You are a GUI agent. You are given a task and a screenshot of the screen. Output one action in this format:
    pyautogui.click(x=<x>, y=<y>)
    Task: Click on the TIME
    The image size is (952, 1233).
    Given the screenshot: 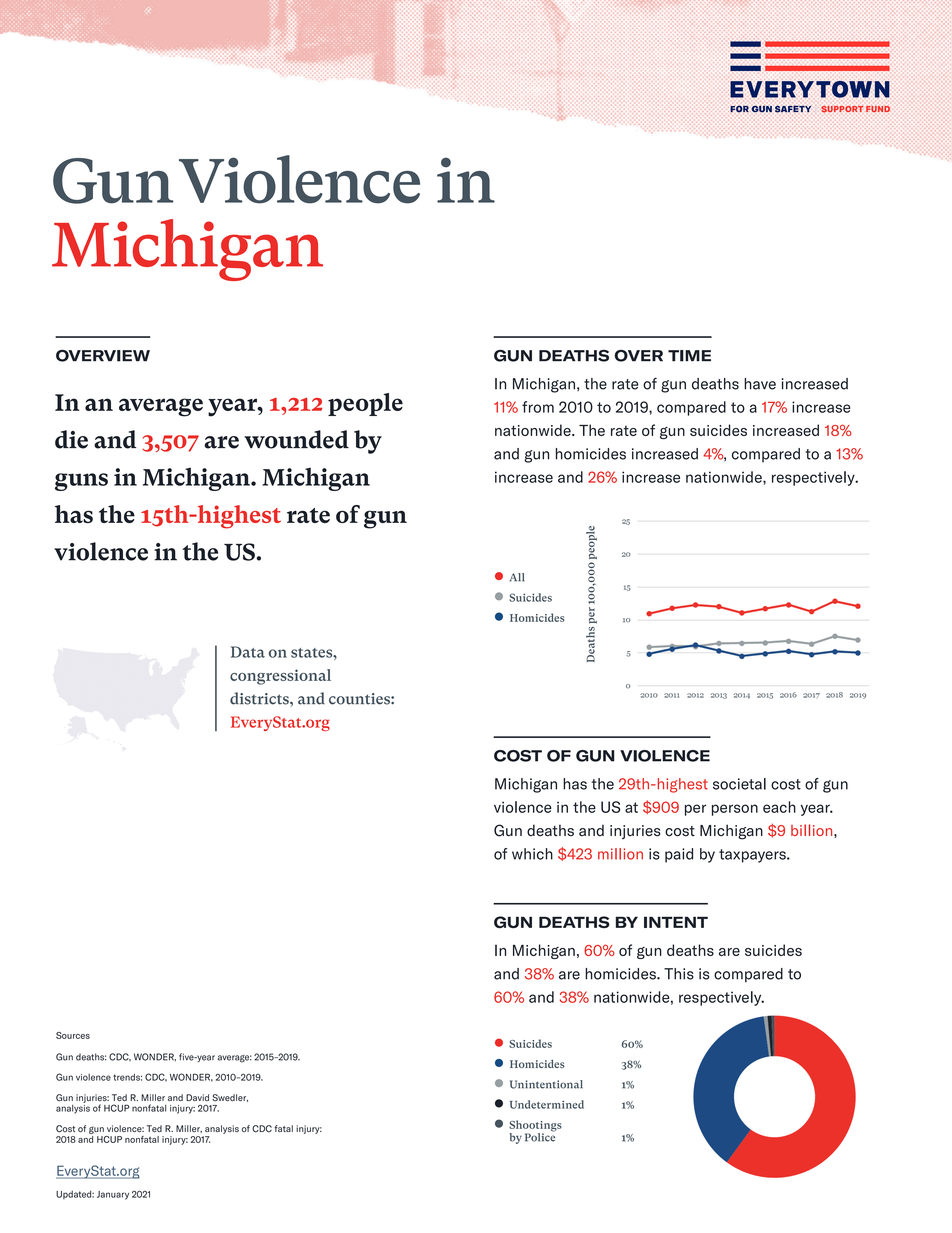 What is the action you would take?
    pyautogui.click(x=689, y=356)
